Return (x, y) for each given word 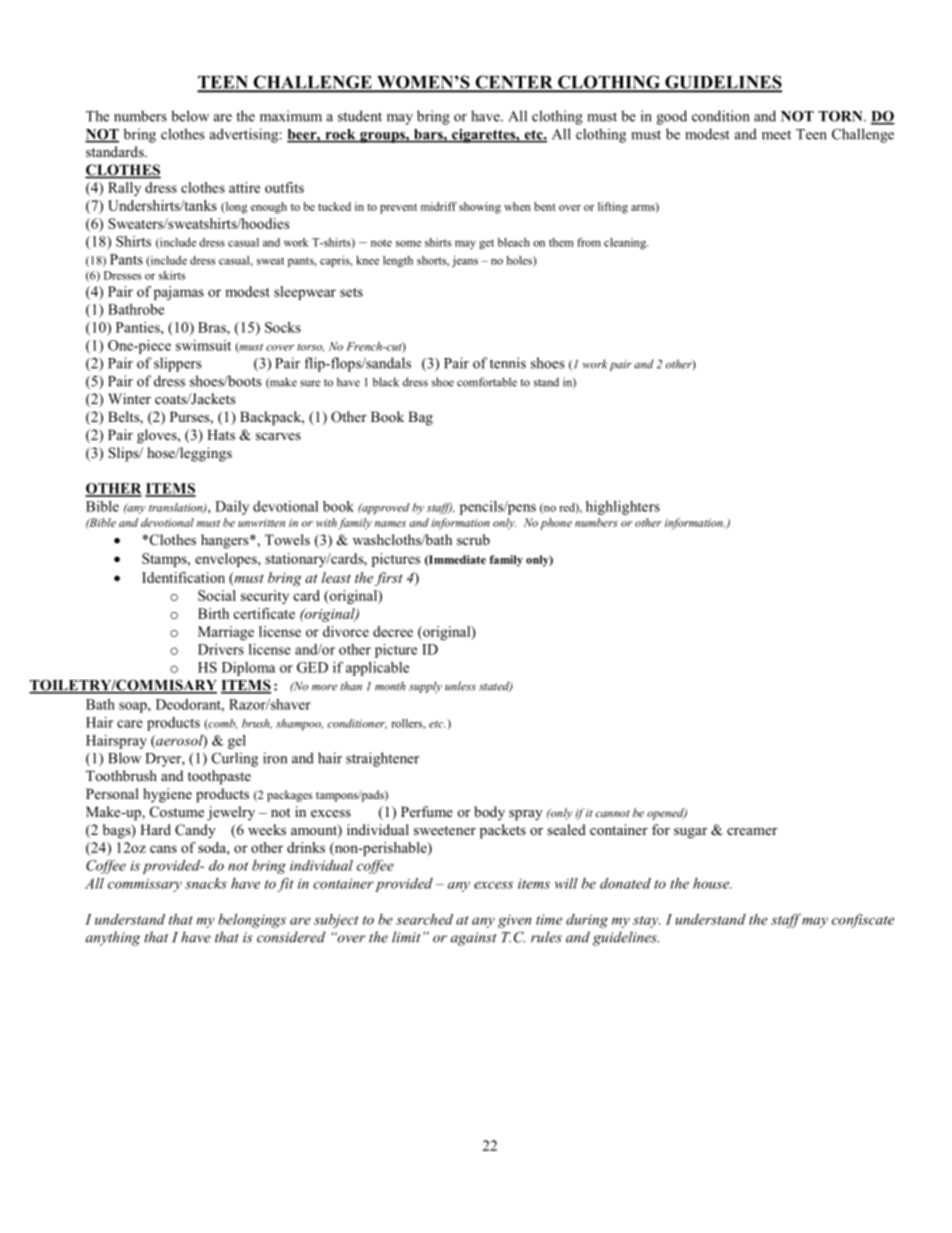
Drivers (221, 649)
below (190, 116)
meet (776, 135)
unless (460, 686)
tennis (508, 363)
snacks (206, 883)
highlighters (623, 508)
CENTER (514, 83)
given (514, 921)
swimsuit (203, 345)
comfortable (487, 382)
